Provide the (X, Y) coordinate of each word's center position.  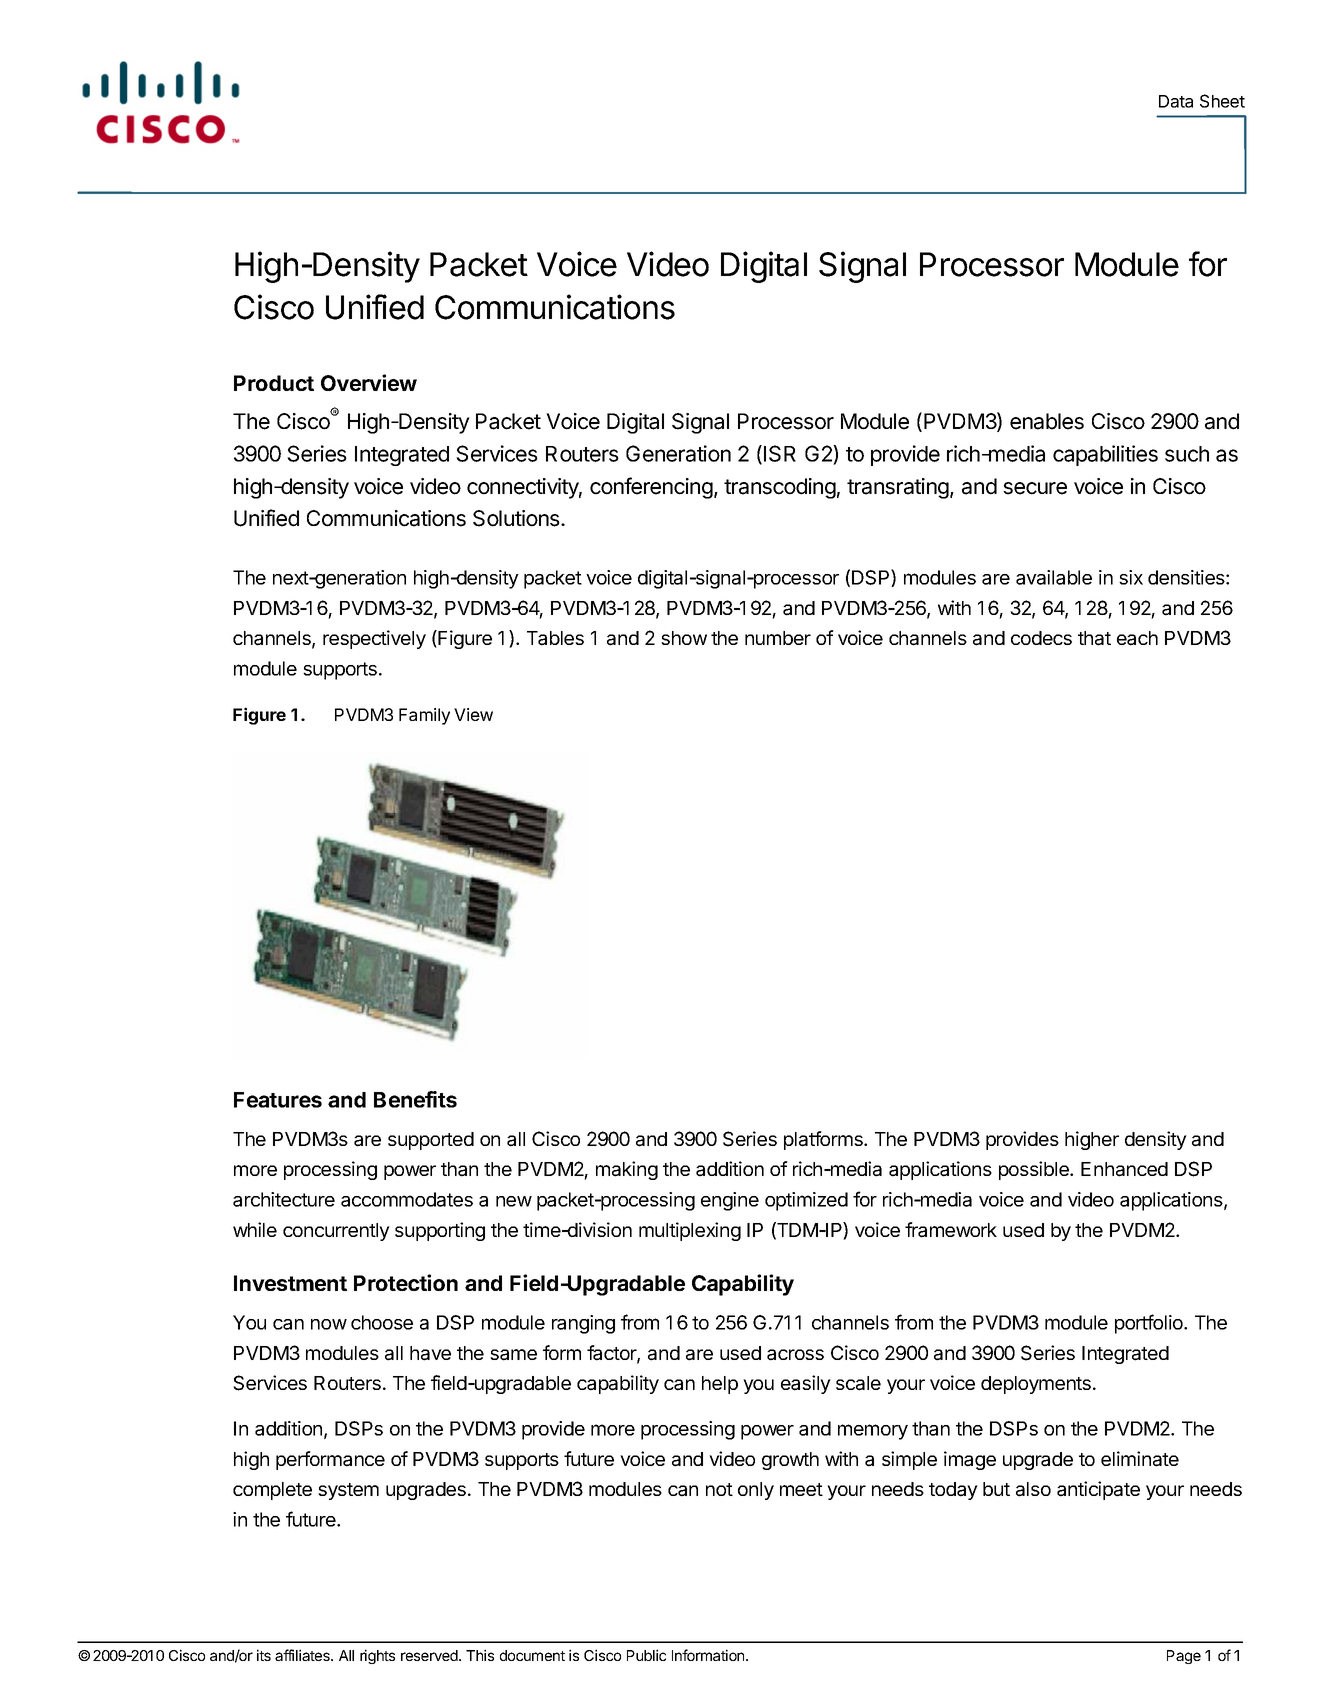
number (778, 638)
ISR (780, 453)
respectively (374, 639)
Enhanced (1124, 1169)
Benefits (415, 1099)
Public (646, 1655)
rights (377, 1656)
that (1094, 638)
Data (1176, 101)
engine (730, 1201)
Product (274, 383)
